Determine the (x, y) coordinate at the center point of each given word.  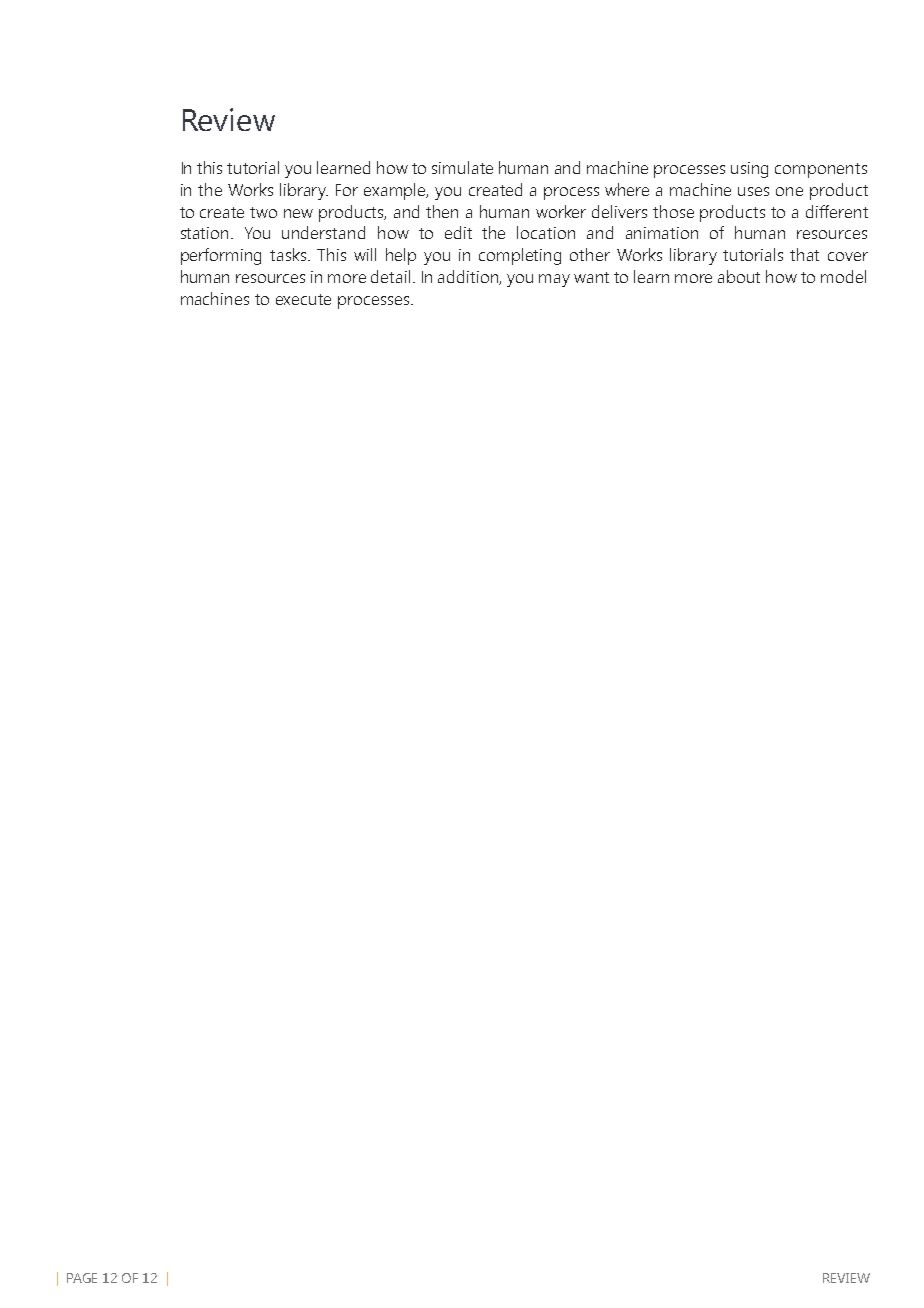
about (739, 276)
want (591, 277)
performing (221, 256)
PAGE (82, 1278)
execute (303, 299)
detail (392, 276)
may (554, 280)
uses (753, 191)
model (843, 276)
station (206, 233)
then (442, 211)
